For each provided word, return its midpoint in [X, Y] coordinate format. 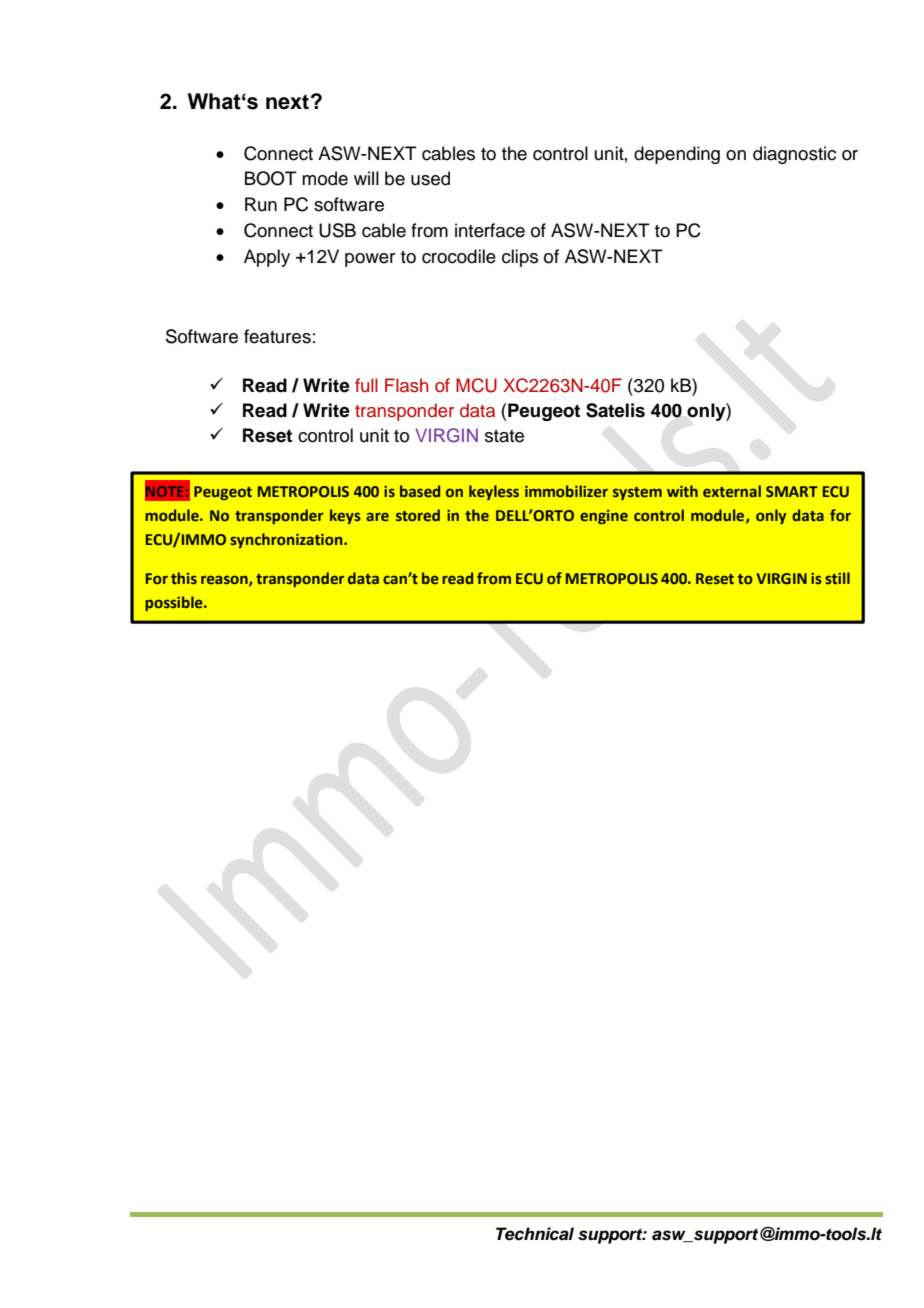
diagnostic [794, 155]
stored [418, 515]
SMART [792, 491]
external [732, 491]
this [184, 578]
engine [604, 517]
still [837, 578]
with [682, 491]
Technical [535, 1234]
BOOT [271, 178]
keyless [494, 492]
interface [490, 230]
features [277, 336]
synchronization [287, 540]
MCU [476, 385]
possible [175, 603]
